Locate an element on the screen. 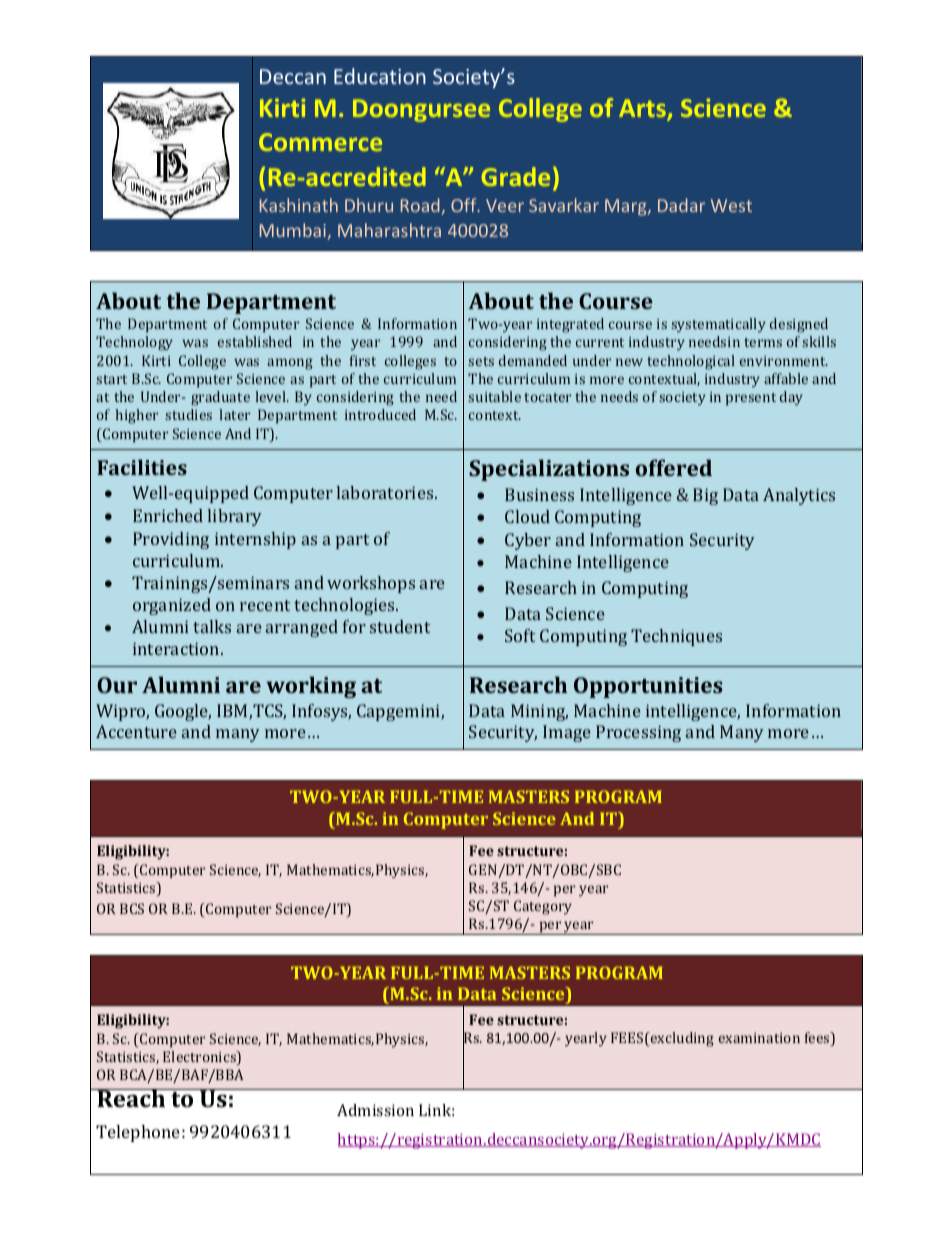 This screenshot has height=1233, width=952. Education is located at coordinates (380, 76).
